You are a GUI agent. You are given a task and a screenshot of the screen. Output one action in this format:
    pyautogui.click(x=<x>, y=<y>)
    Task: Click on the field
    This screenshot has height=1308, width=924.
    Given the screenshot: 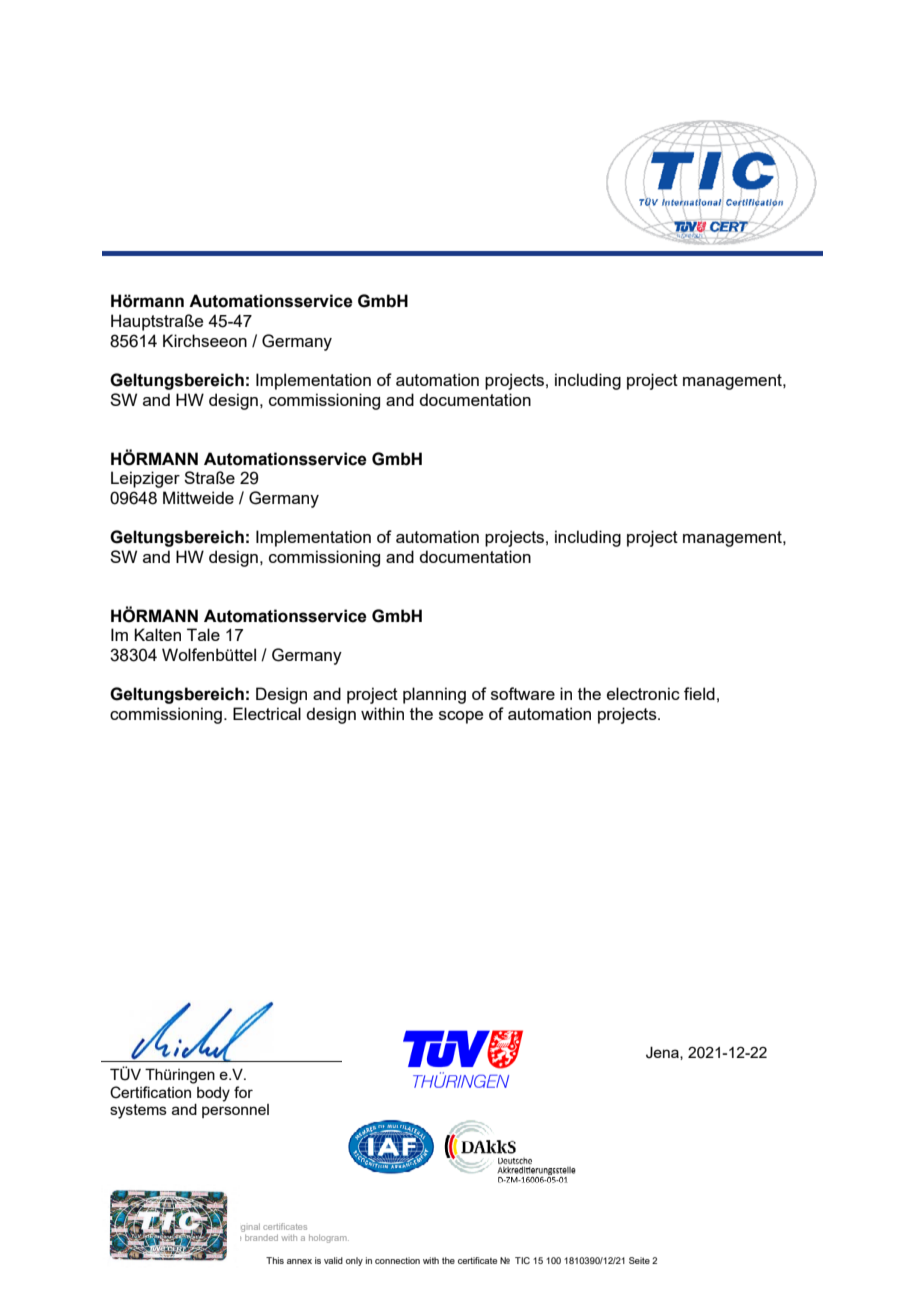 What is the action you would take?
    pyautogui.click(x=699, y=693)
